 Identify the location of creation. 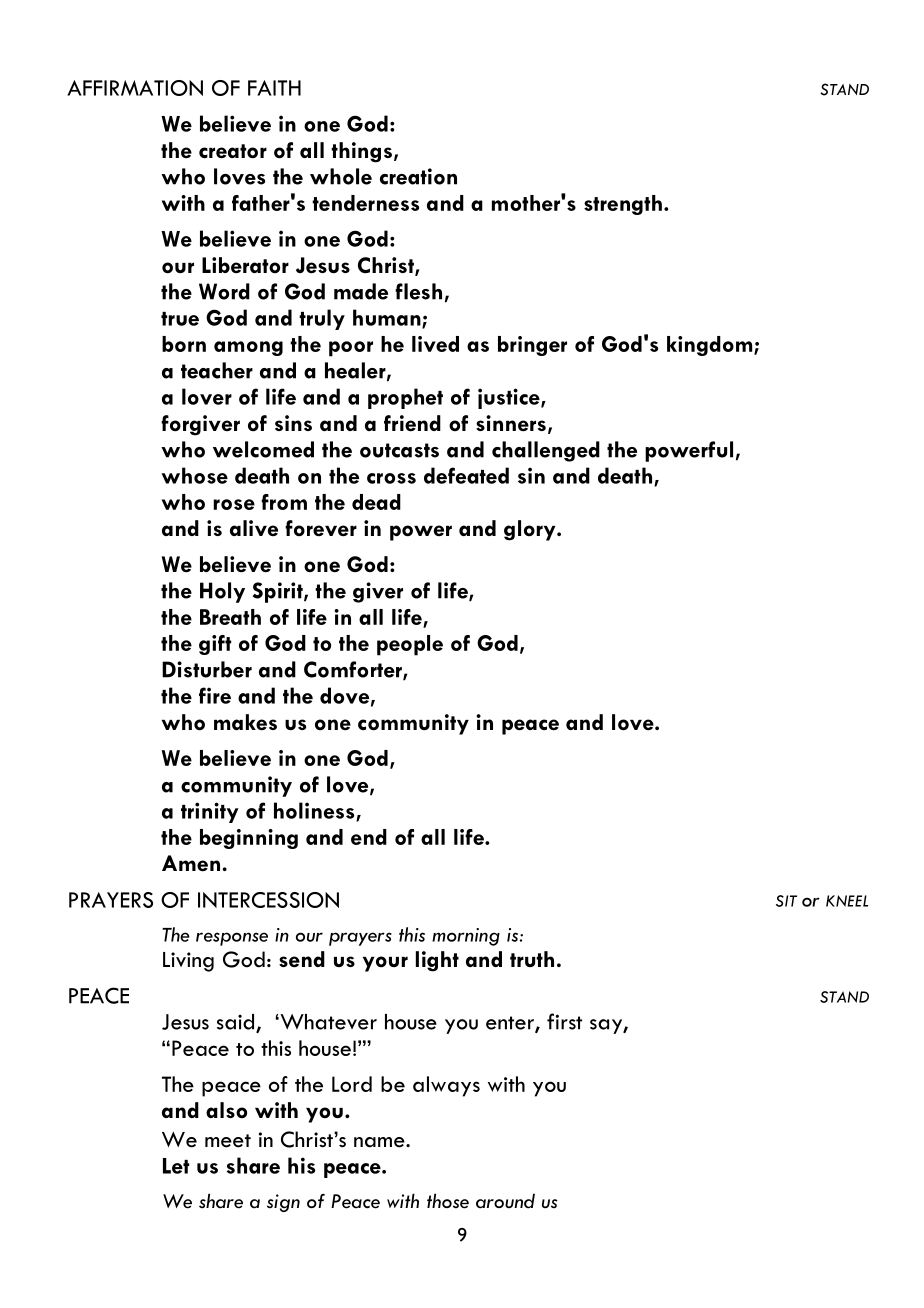
(418, 176).
